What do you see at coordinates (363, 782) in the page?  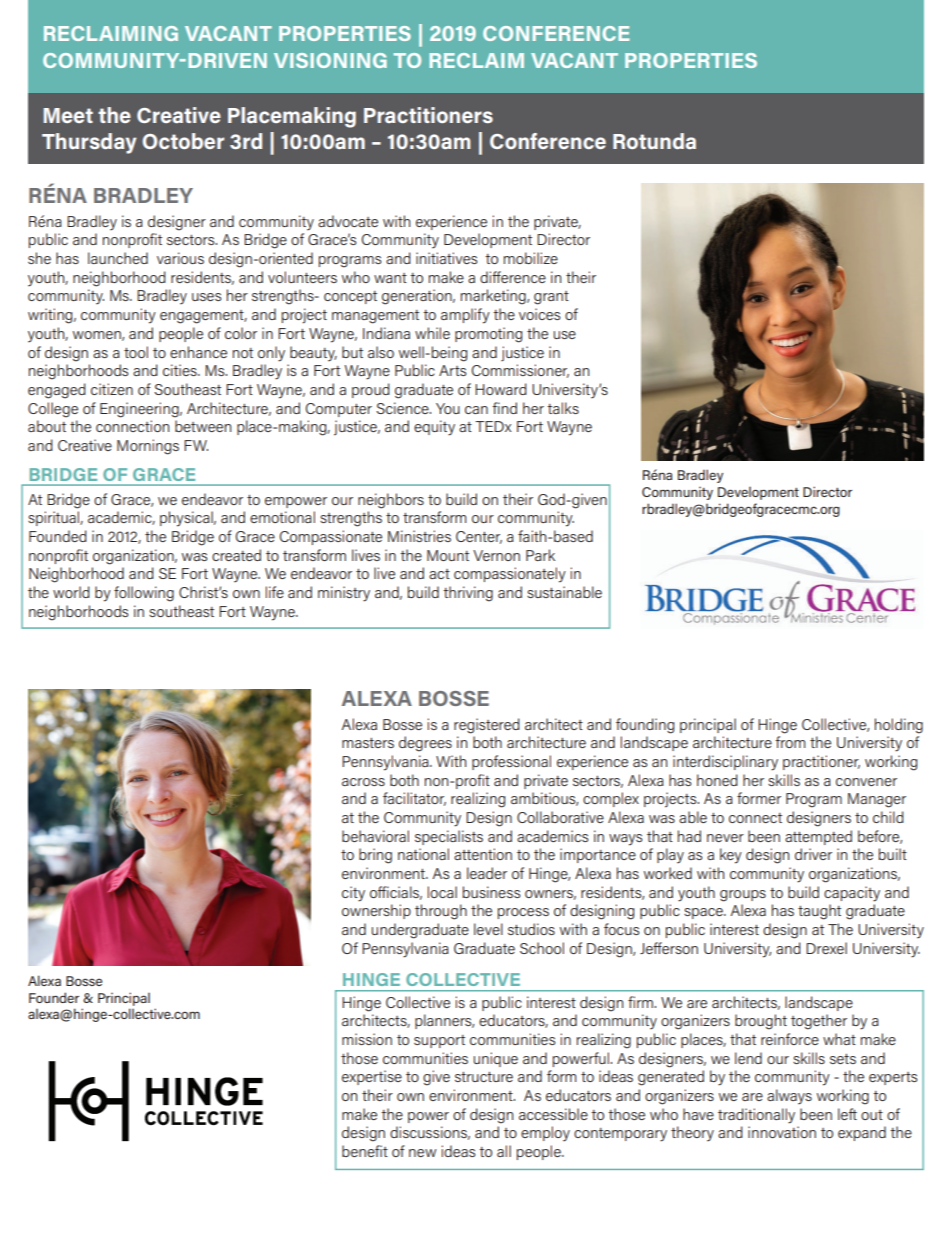 I see `across` at bounding box center [363, 782].
